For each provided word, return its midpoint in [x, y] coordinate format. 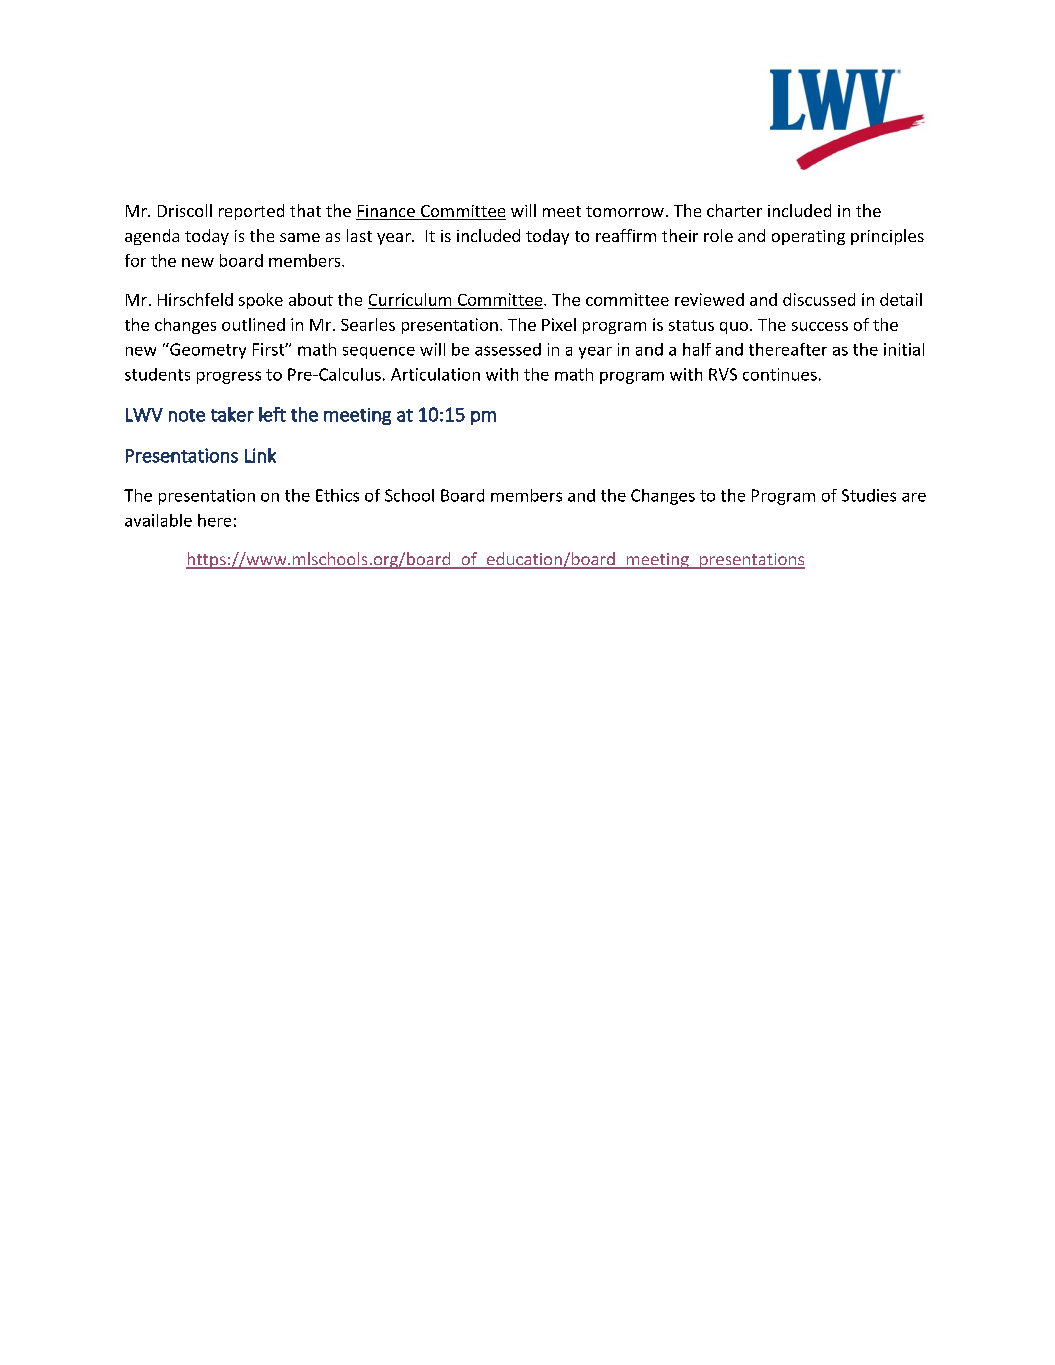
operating [808, 237]
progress [229, 377]
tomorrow [625, 211]
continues [780, 374]
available [158, 520]
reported [251, 212]
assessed [508, 349]
